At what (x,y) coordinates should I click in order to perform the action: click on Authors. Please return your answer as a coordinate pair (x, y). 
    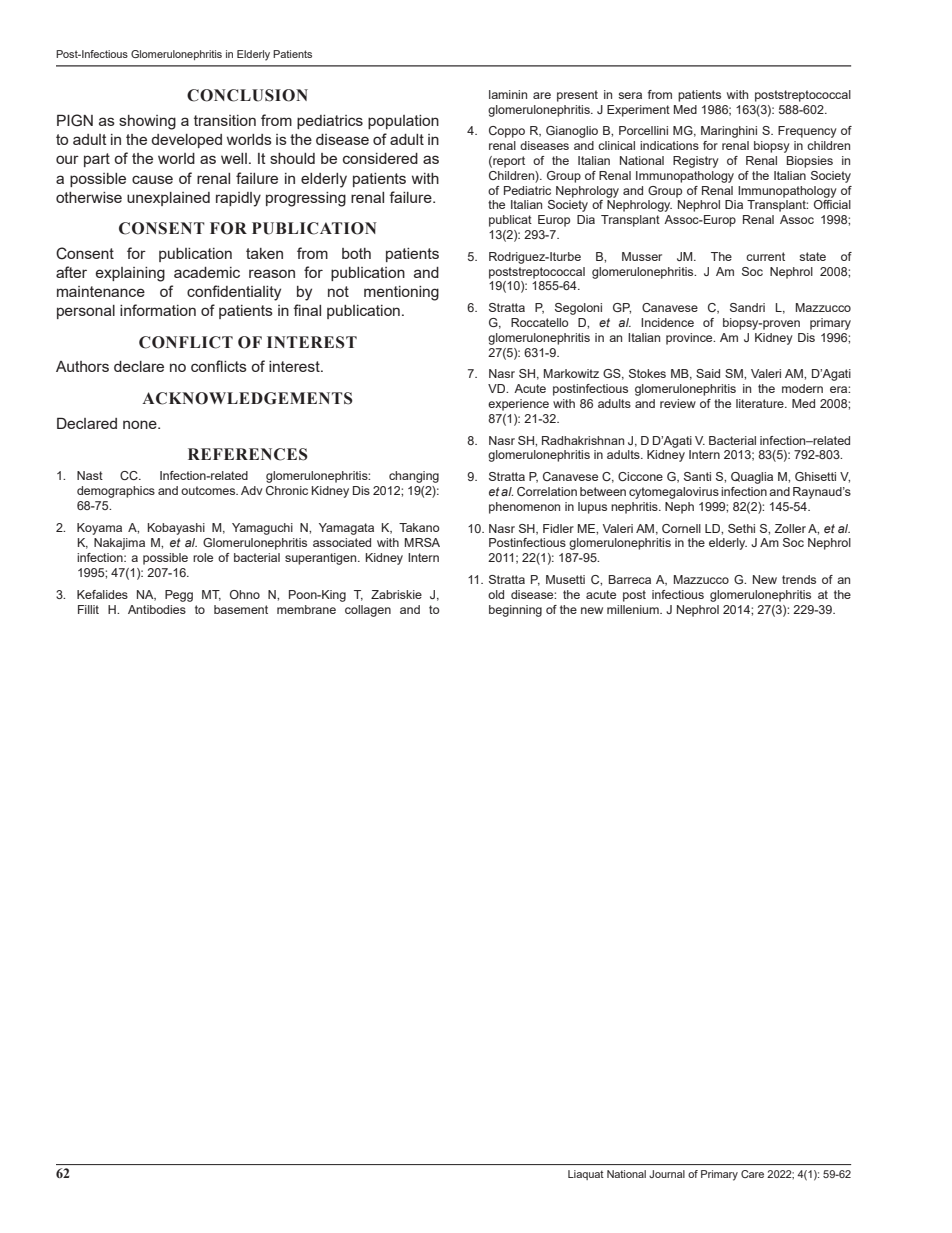
    Looking at the image, I should click on (82, 366).
